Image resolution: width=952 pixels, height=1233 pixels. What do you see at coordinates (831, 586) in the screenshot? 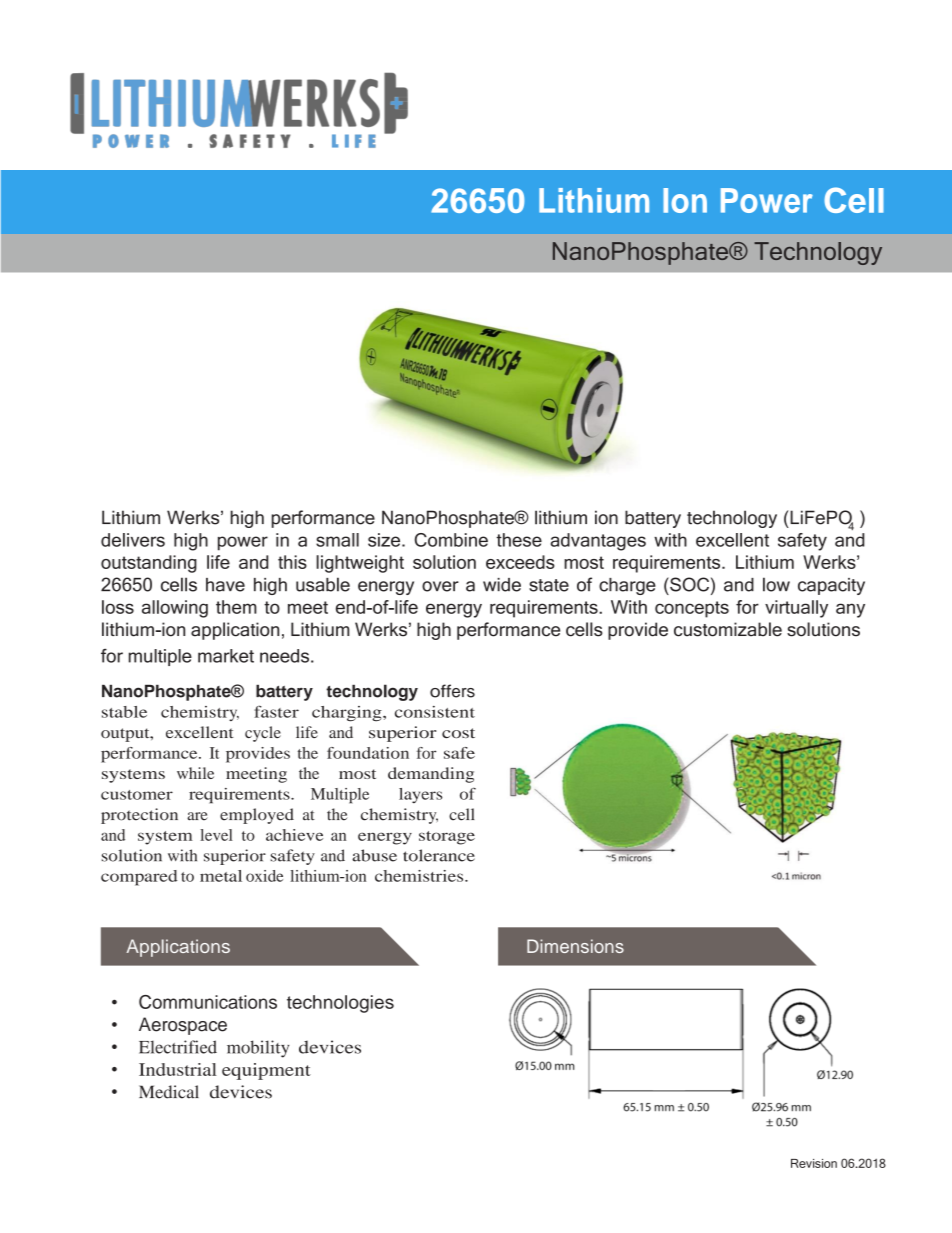
I see `capacity` at bounding box center [831, 586].
